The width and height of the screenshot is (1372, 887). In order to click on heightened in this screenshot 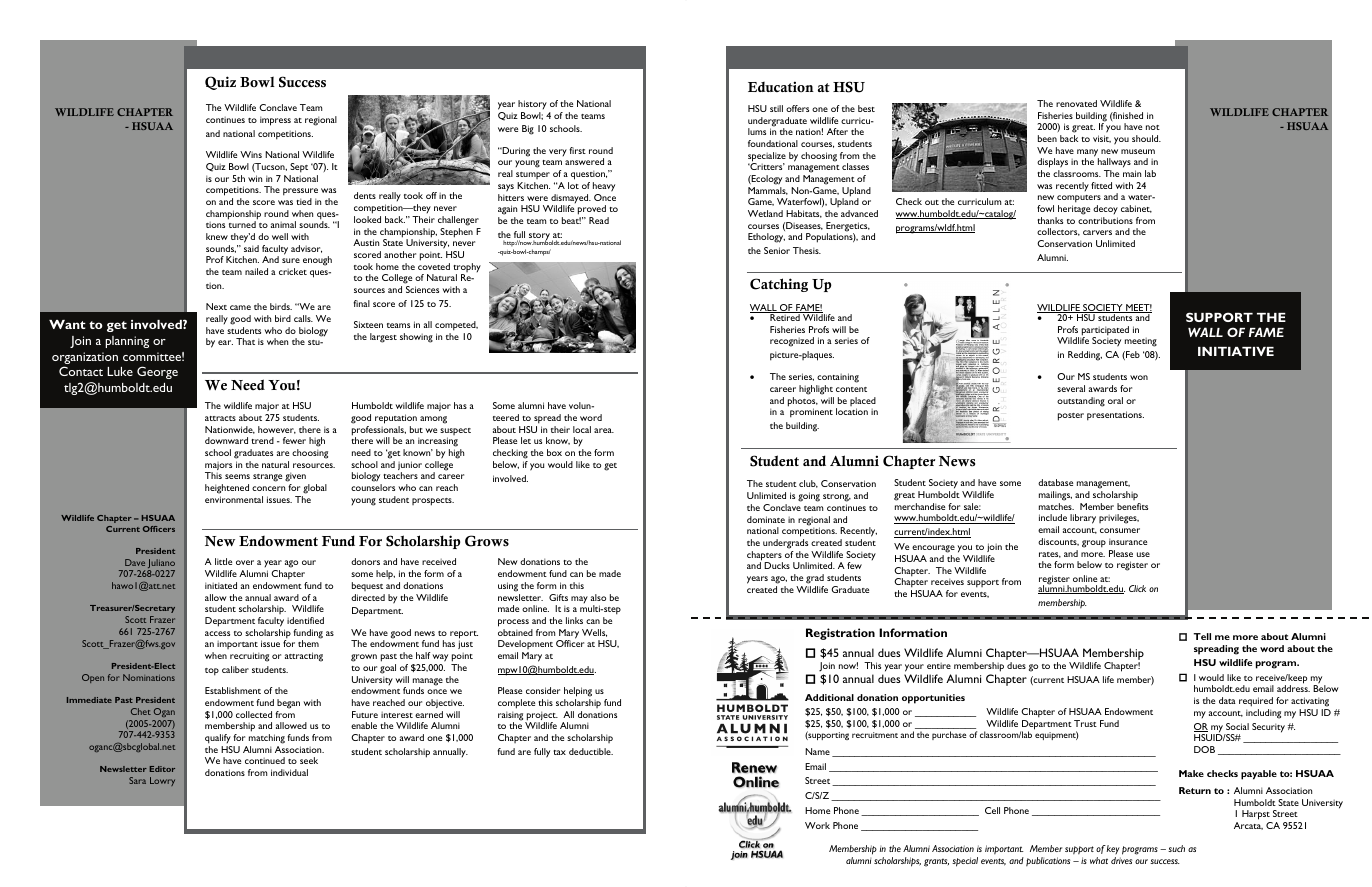, I will do `click(227, 489)`.
